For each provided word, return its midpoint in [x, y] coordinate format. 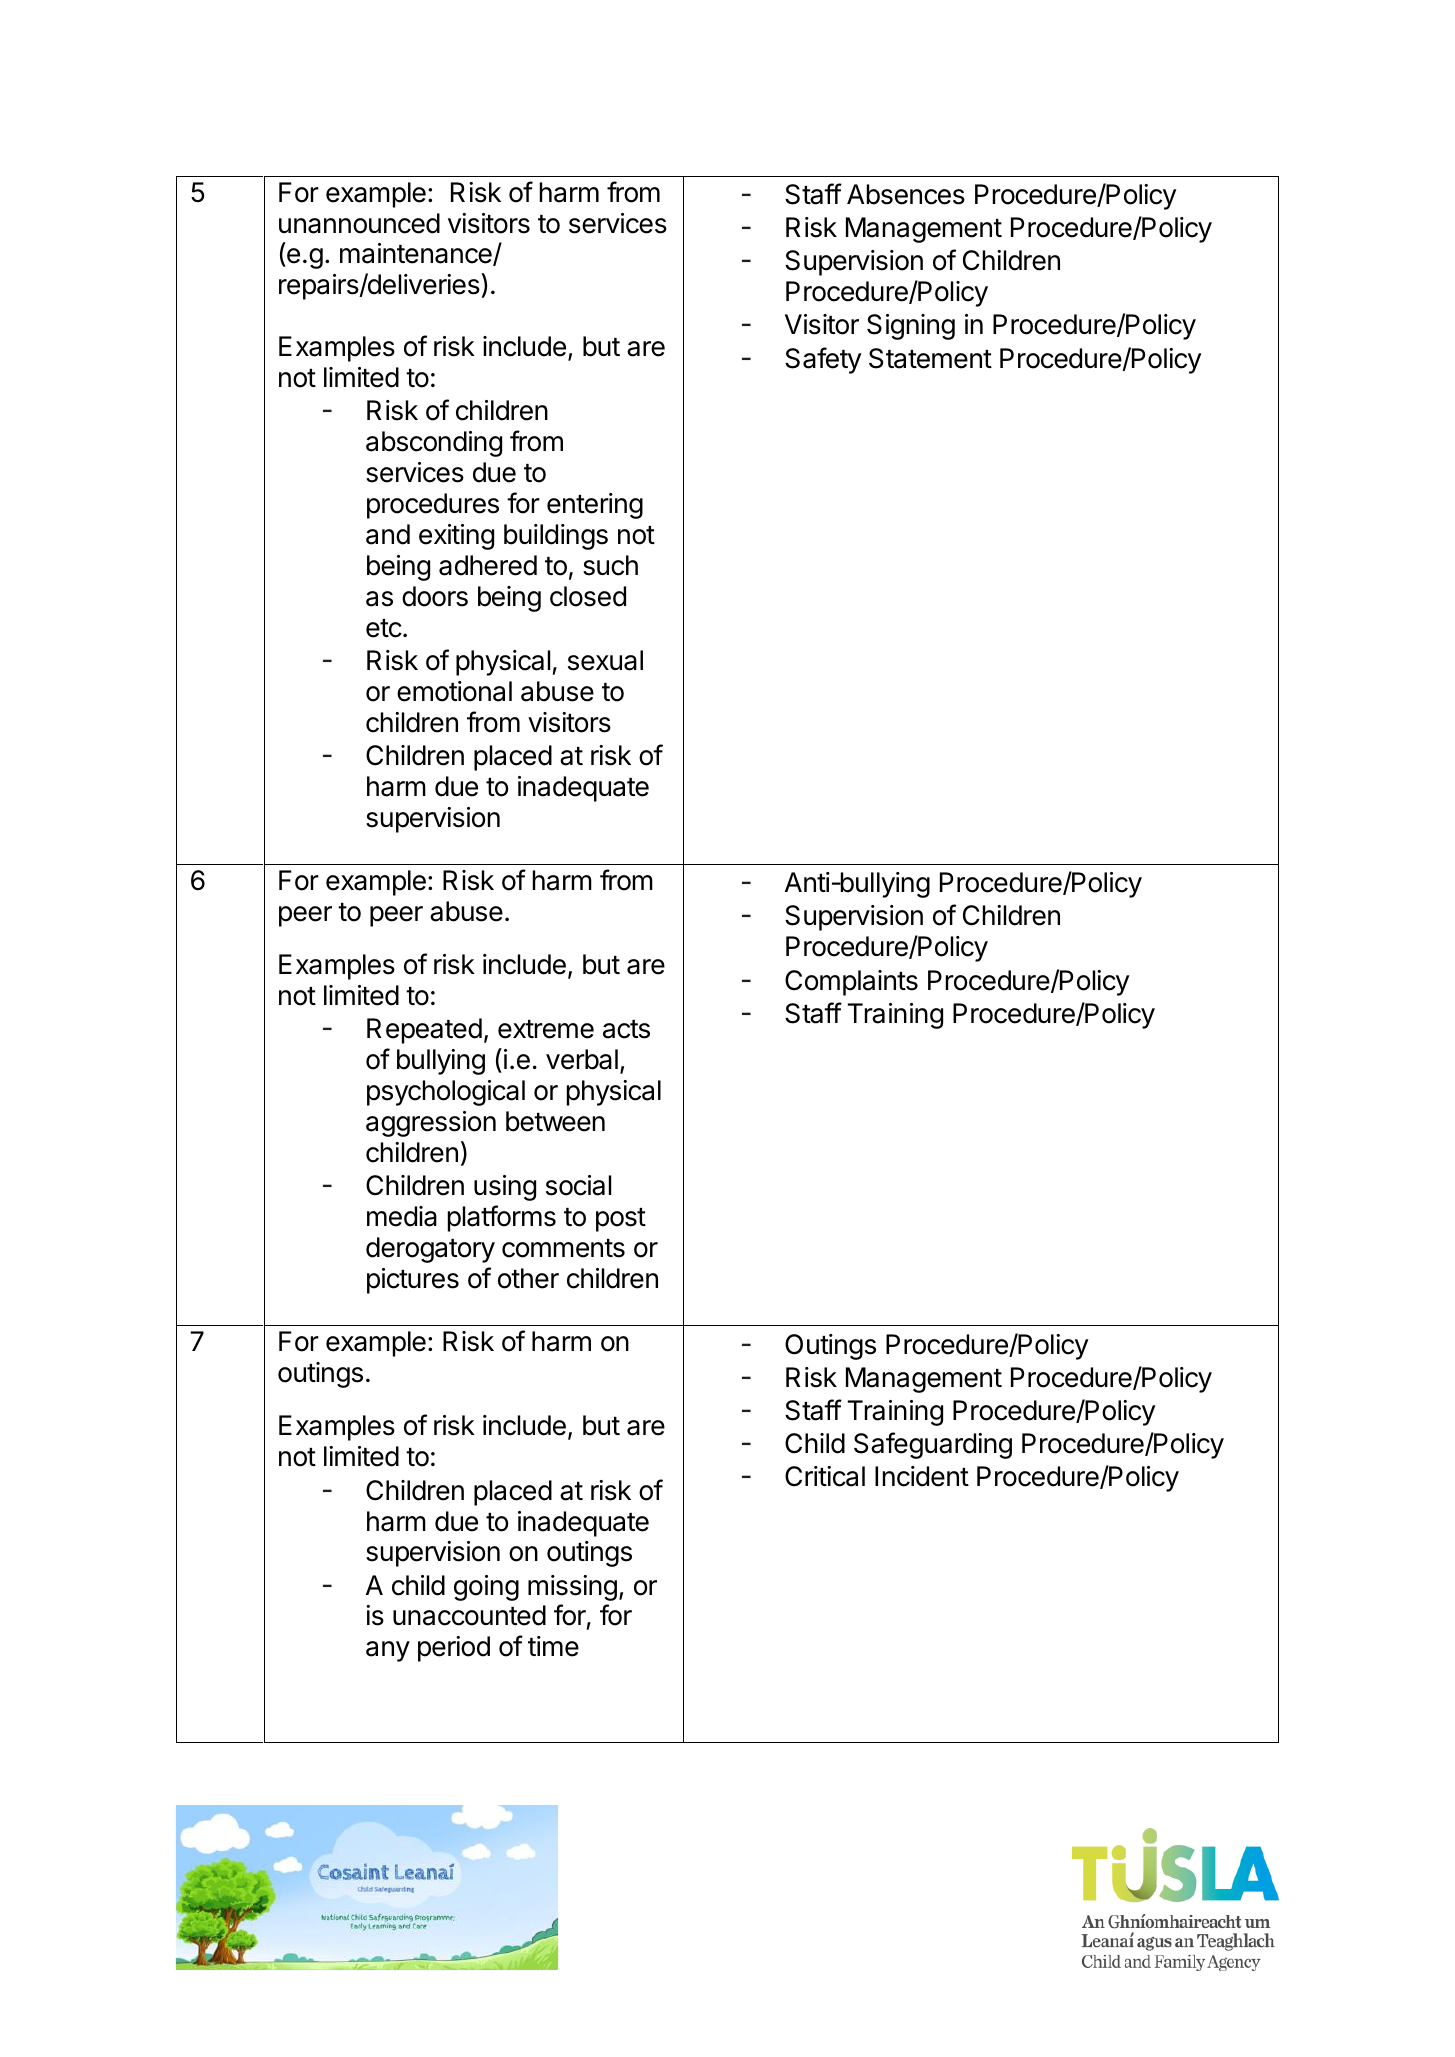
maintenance [417, 254]
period [454, 1649]
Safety [823, 360]
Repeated [424, 1031]
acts [626, 1029]
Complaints [851, 983]
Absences [906, 194]
